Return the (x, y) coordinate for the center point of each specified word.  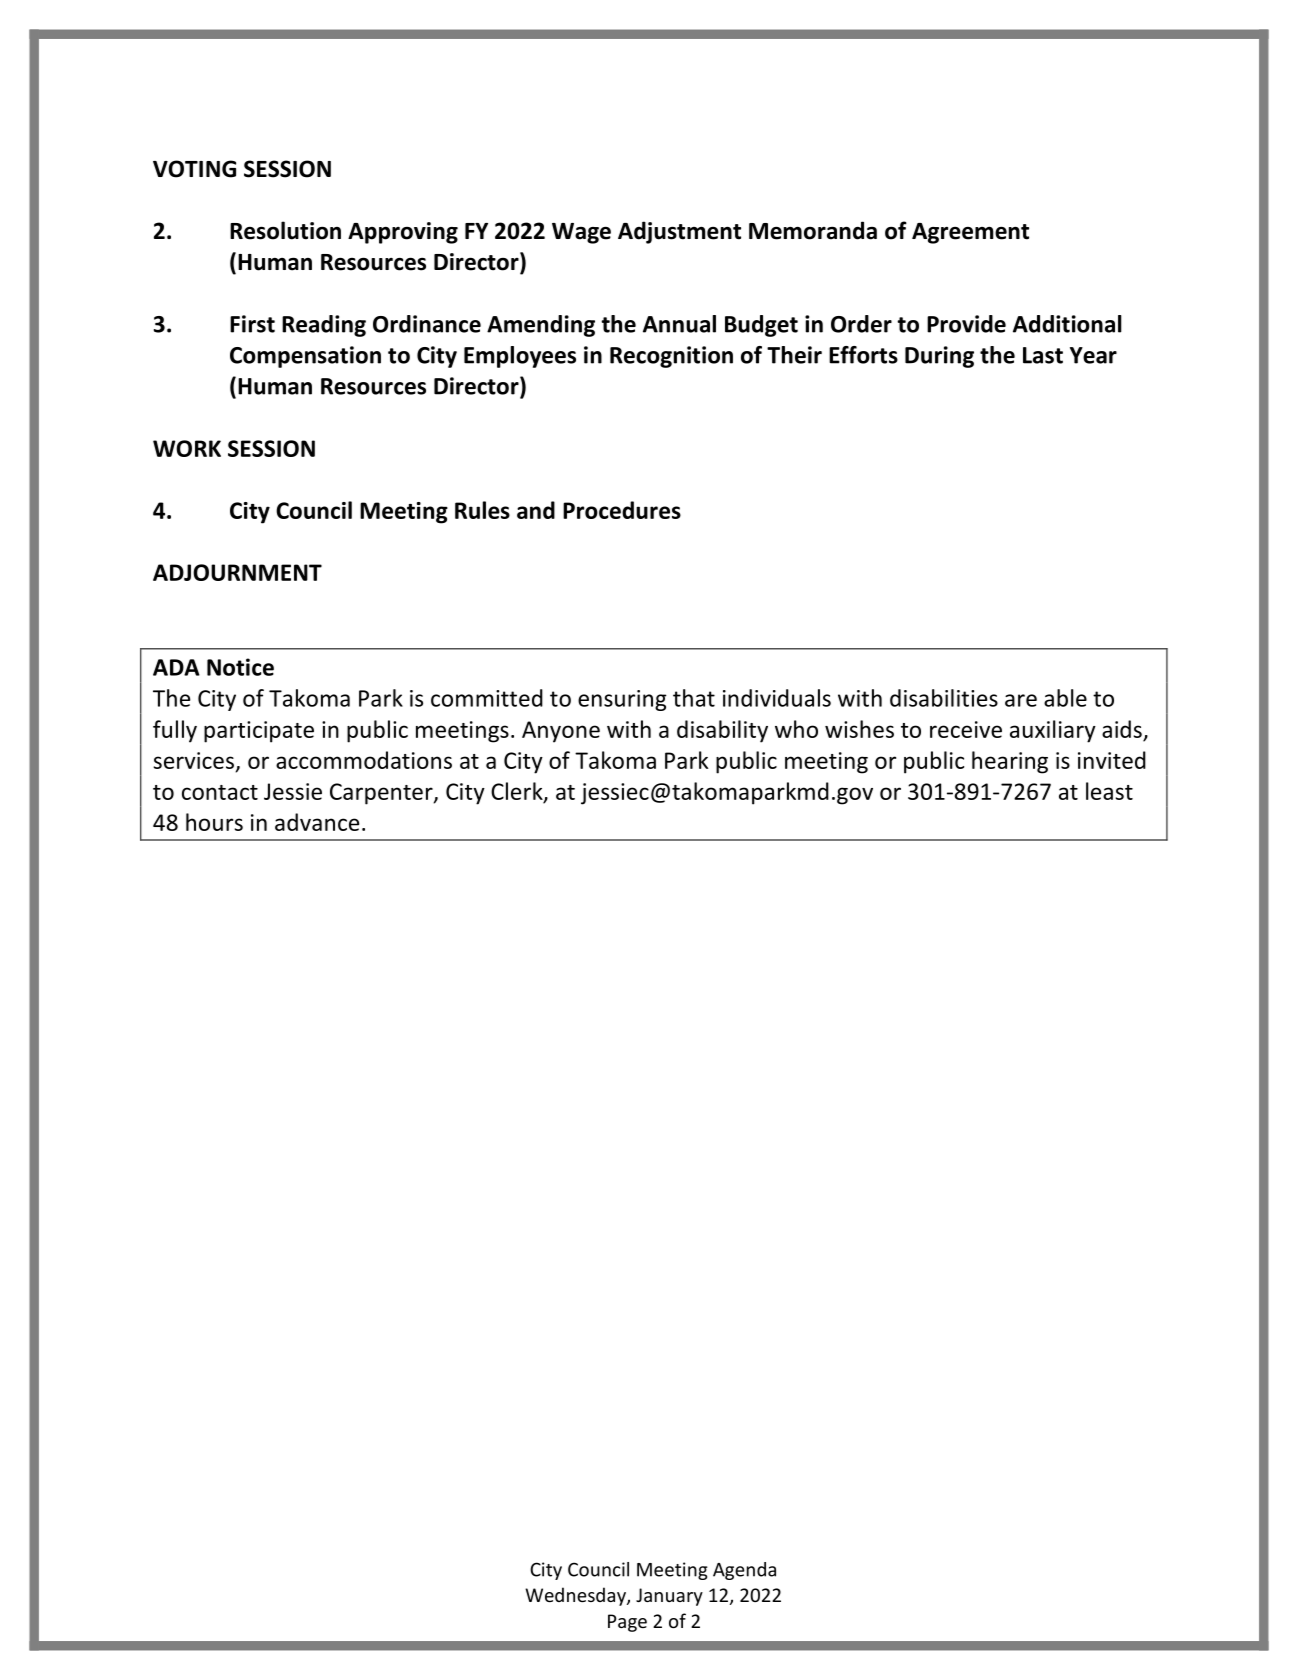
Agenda (744, 1571)
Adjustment (679, 232)
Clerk (518, 792)
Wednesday (576, 1596)
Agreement (970, 233)
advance (317, 822)
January (669, 1597)
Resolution (285, 230)
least (1109, 791)
